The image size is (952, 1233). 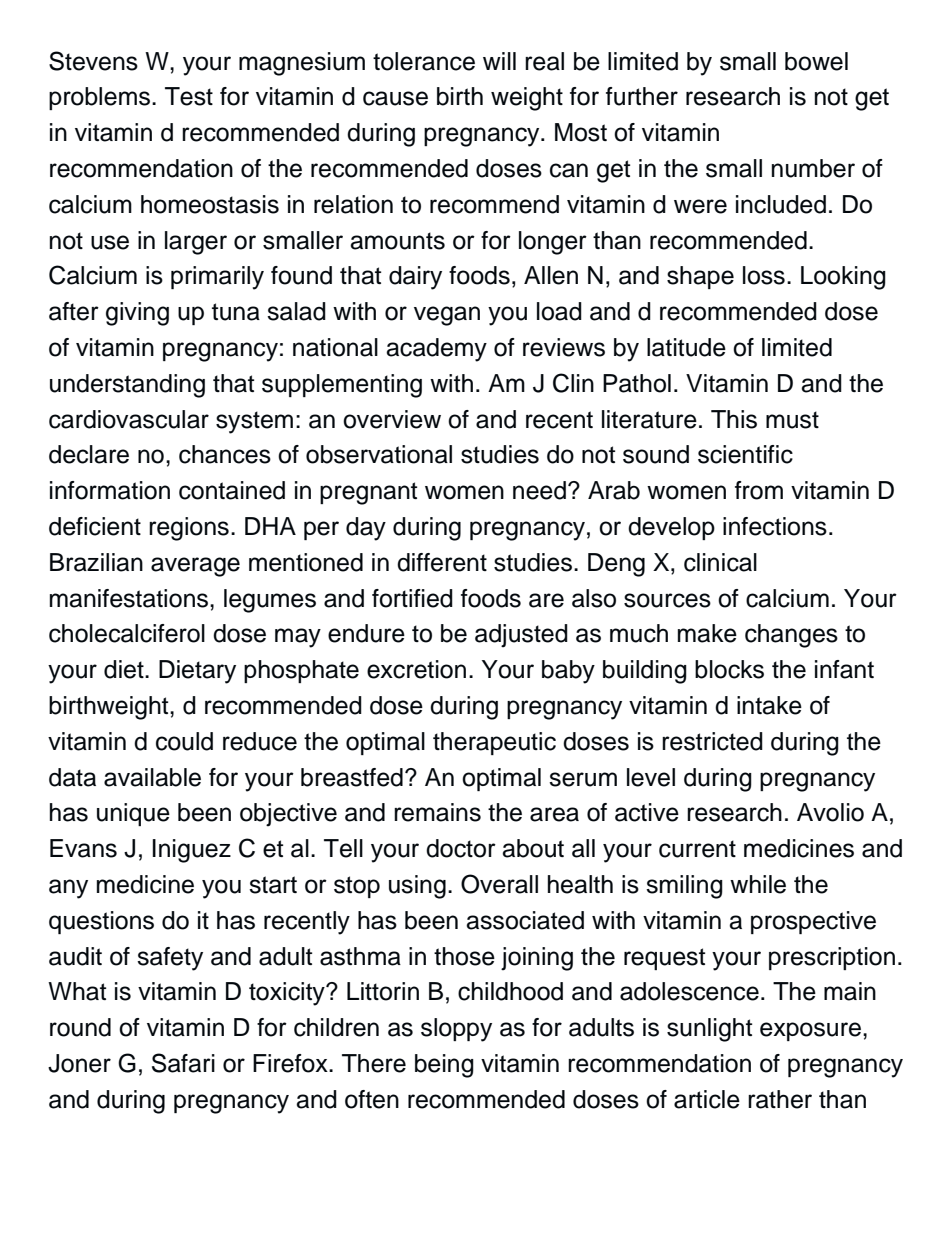 I want to click on tolerance, so click(x=424, y=61).
